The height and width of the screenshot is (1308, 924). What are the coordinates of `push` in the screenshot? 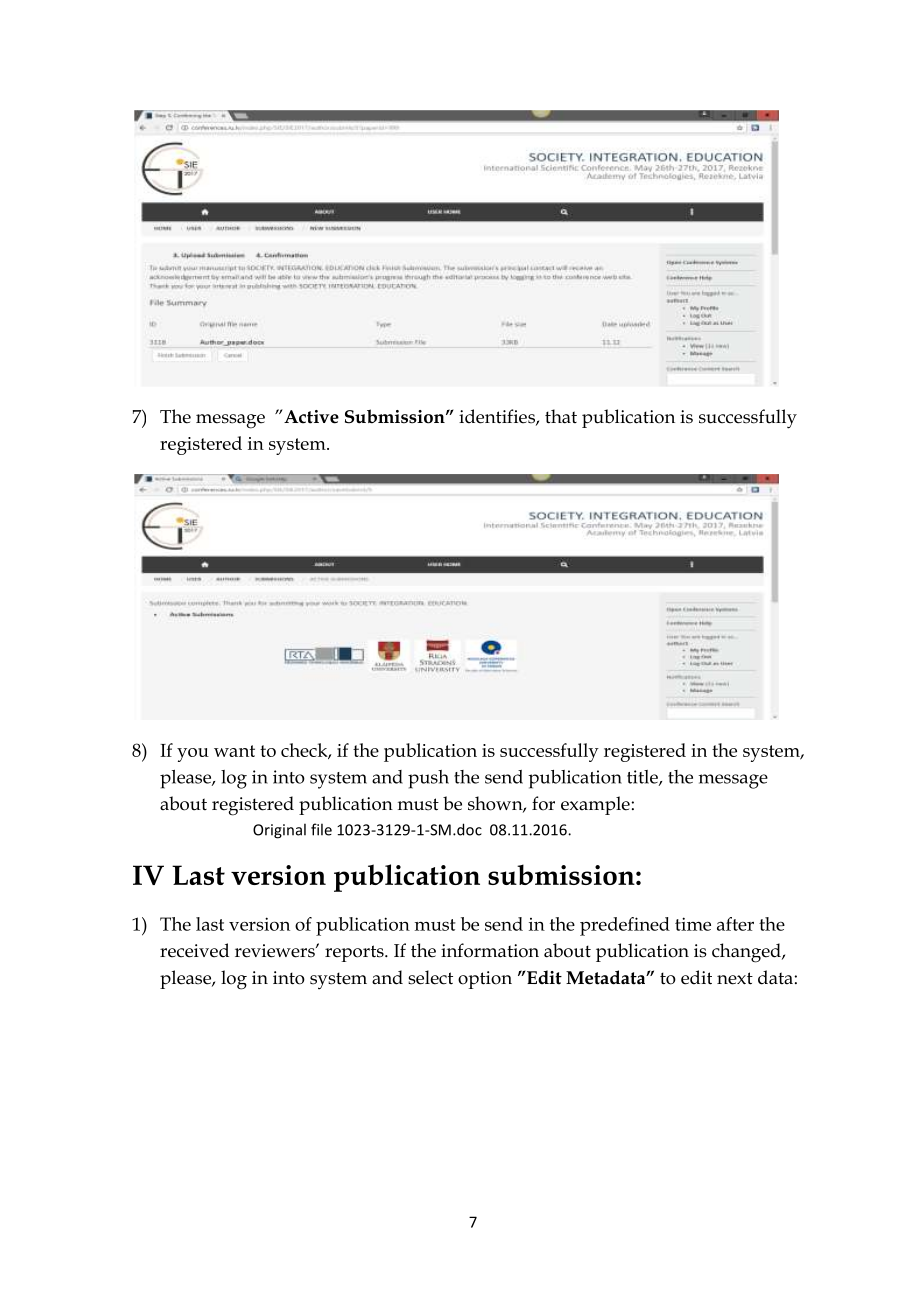 It's located at (428, 779).
